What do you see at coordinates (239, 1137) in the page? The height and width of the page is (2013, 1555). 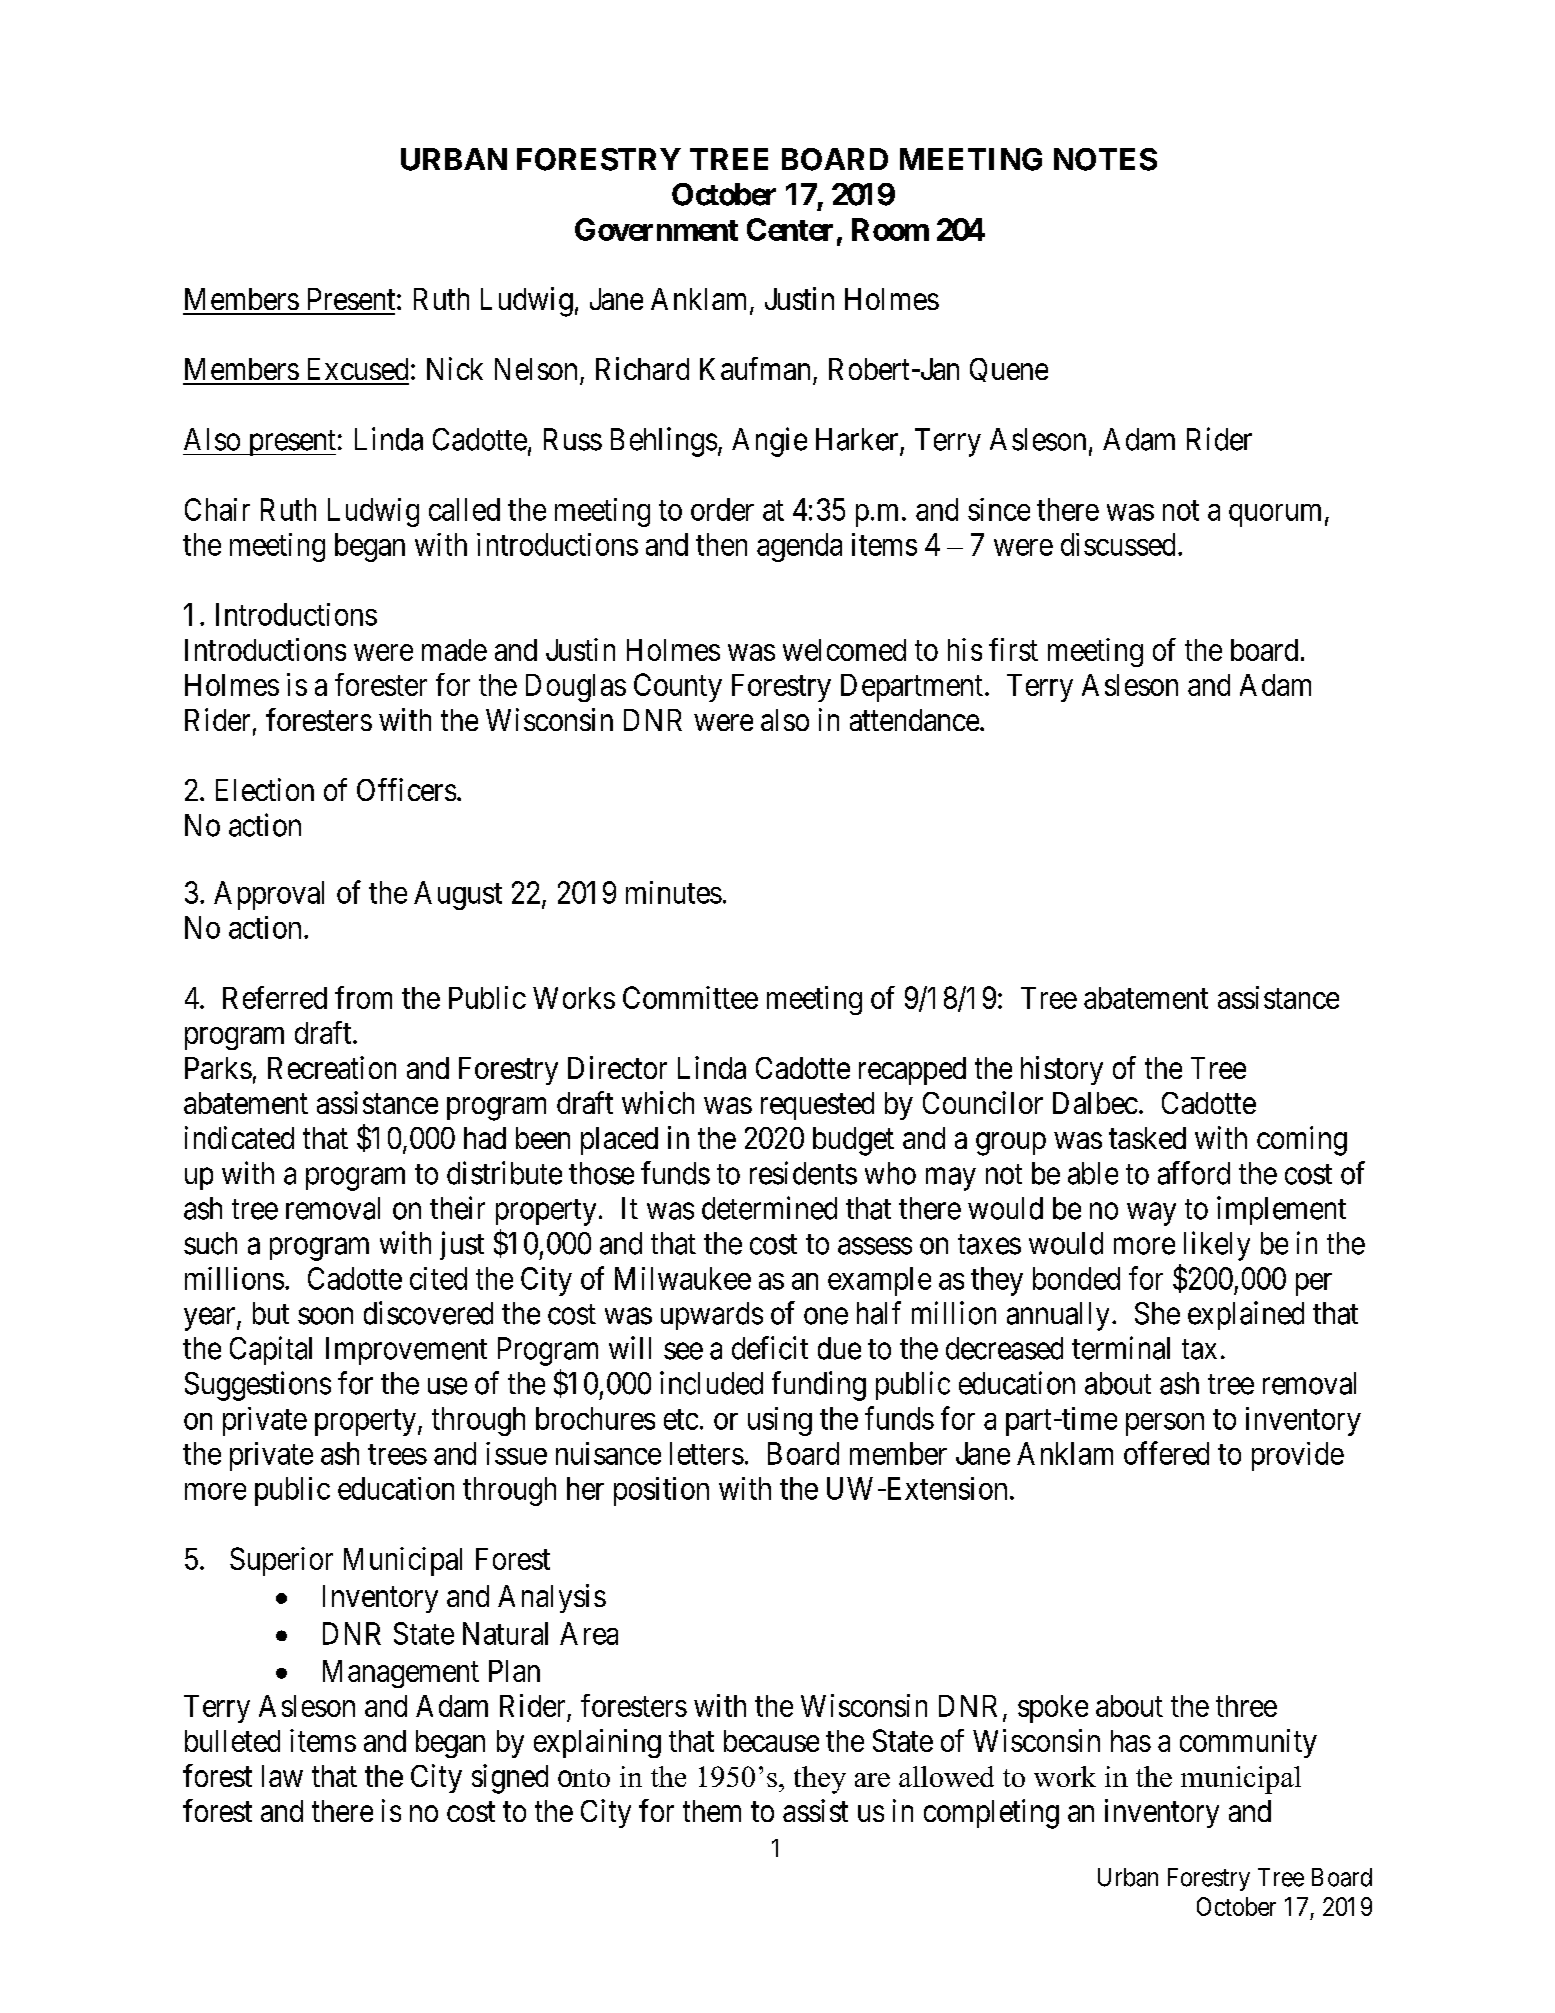 I see `indicated` at bounding box center [239, 1137].
